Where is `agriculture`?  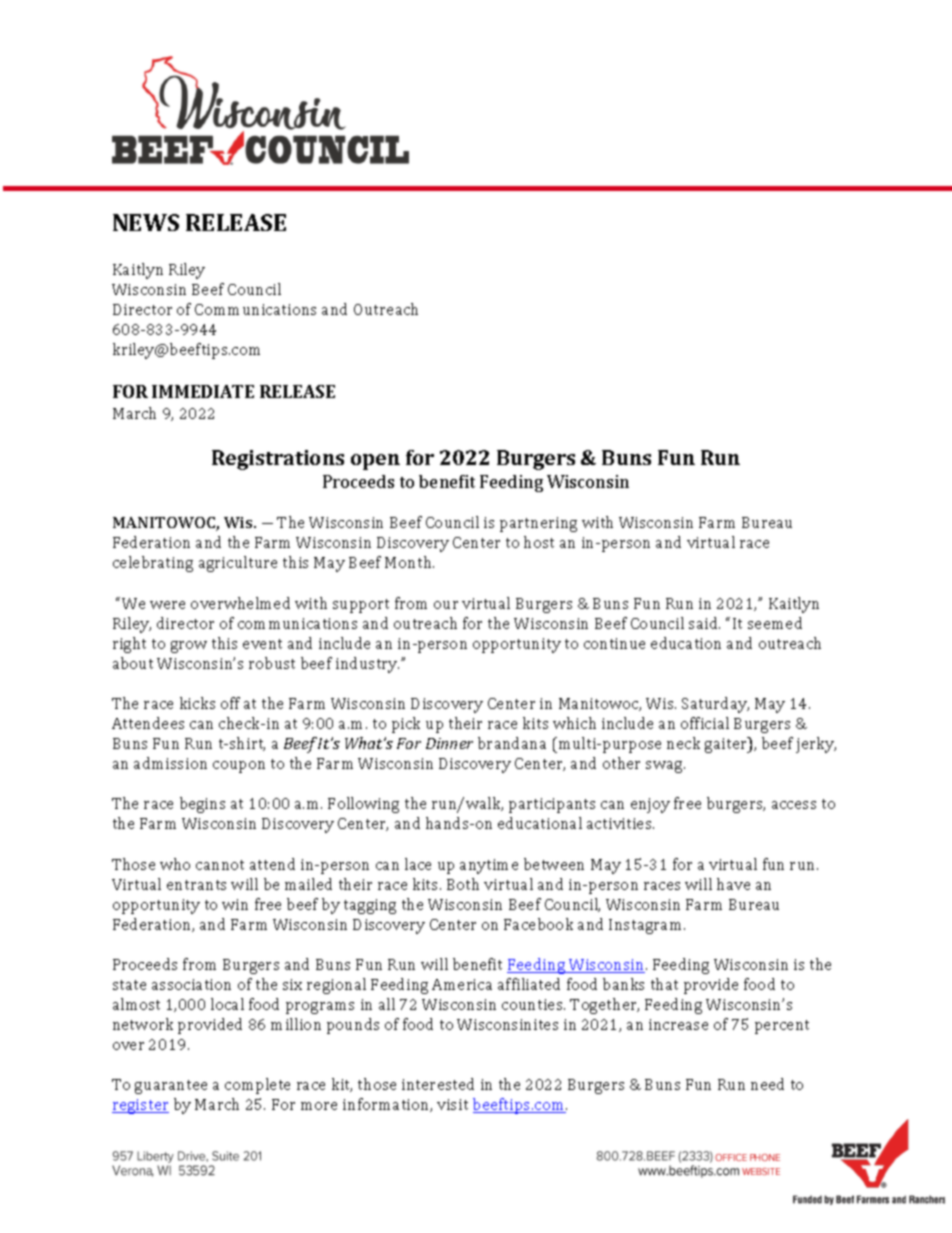 agriculture is located at coordinates (238, 564).
